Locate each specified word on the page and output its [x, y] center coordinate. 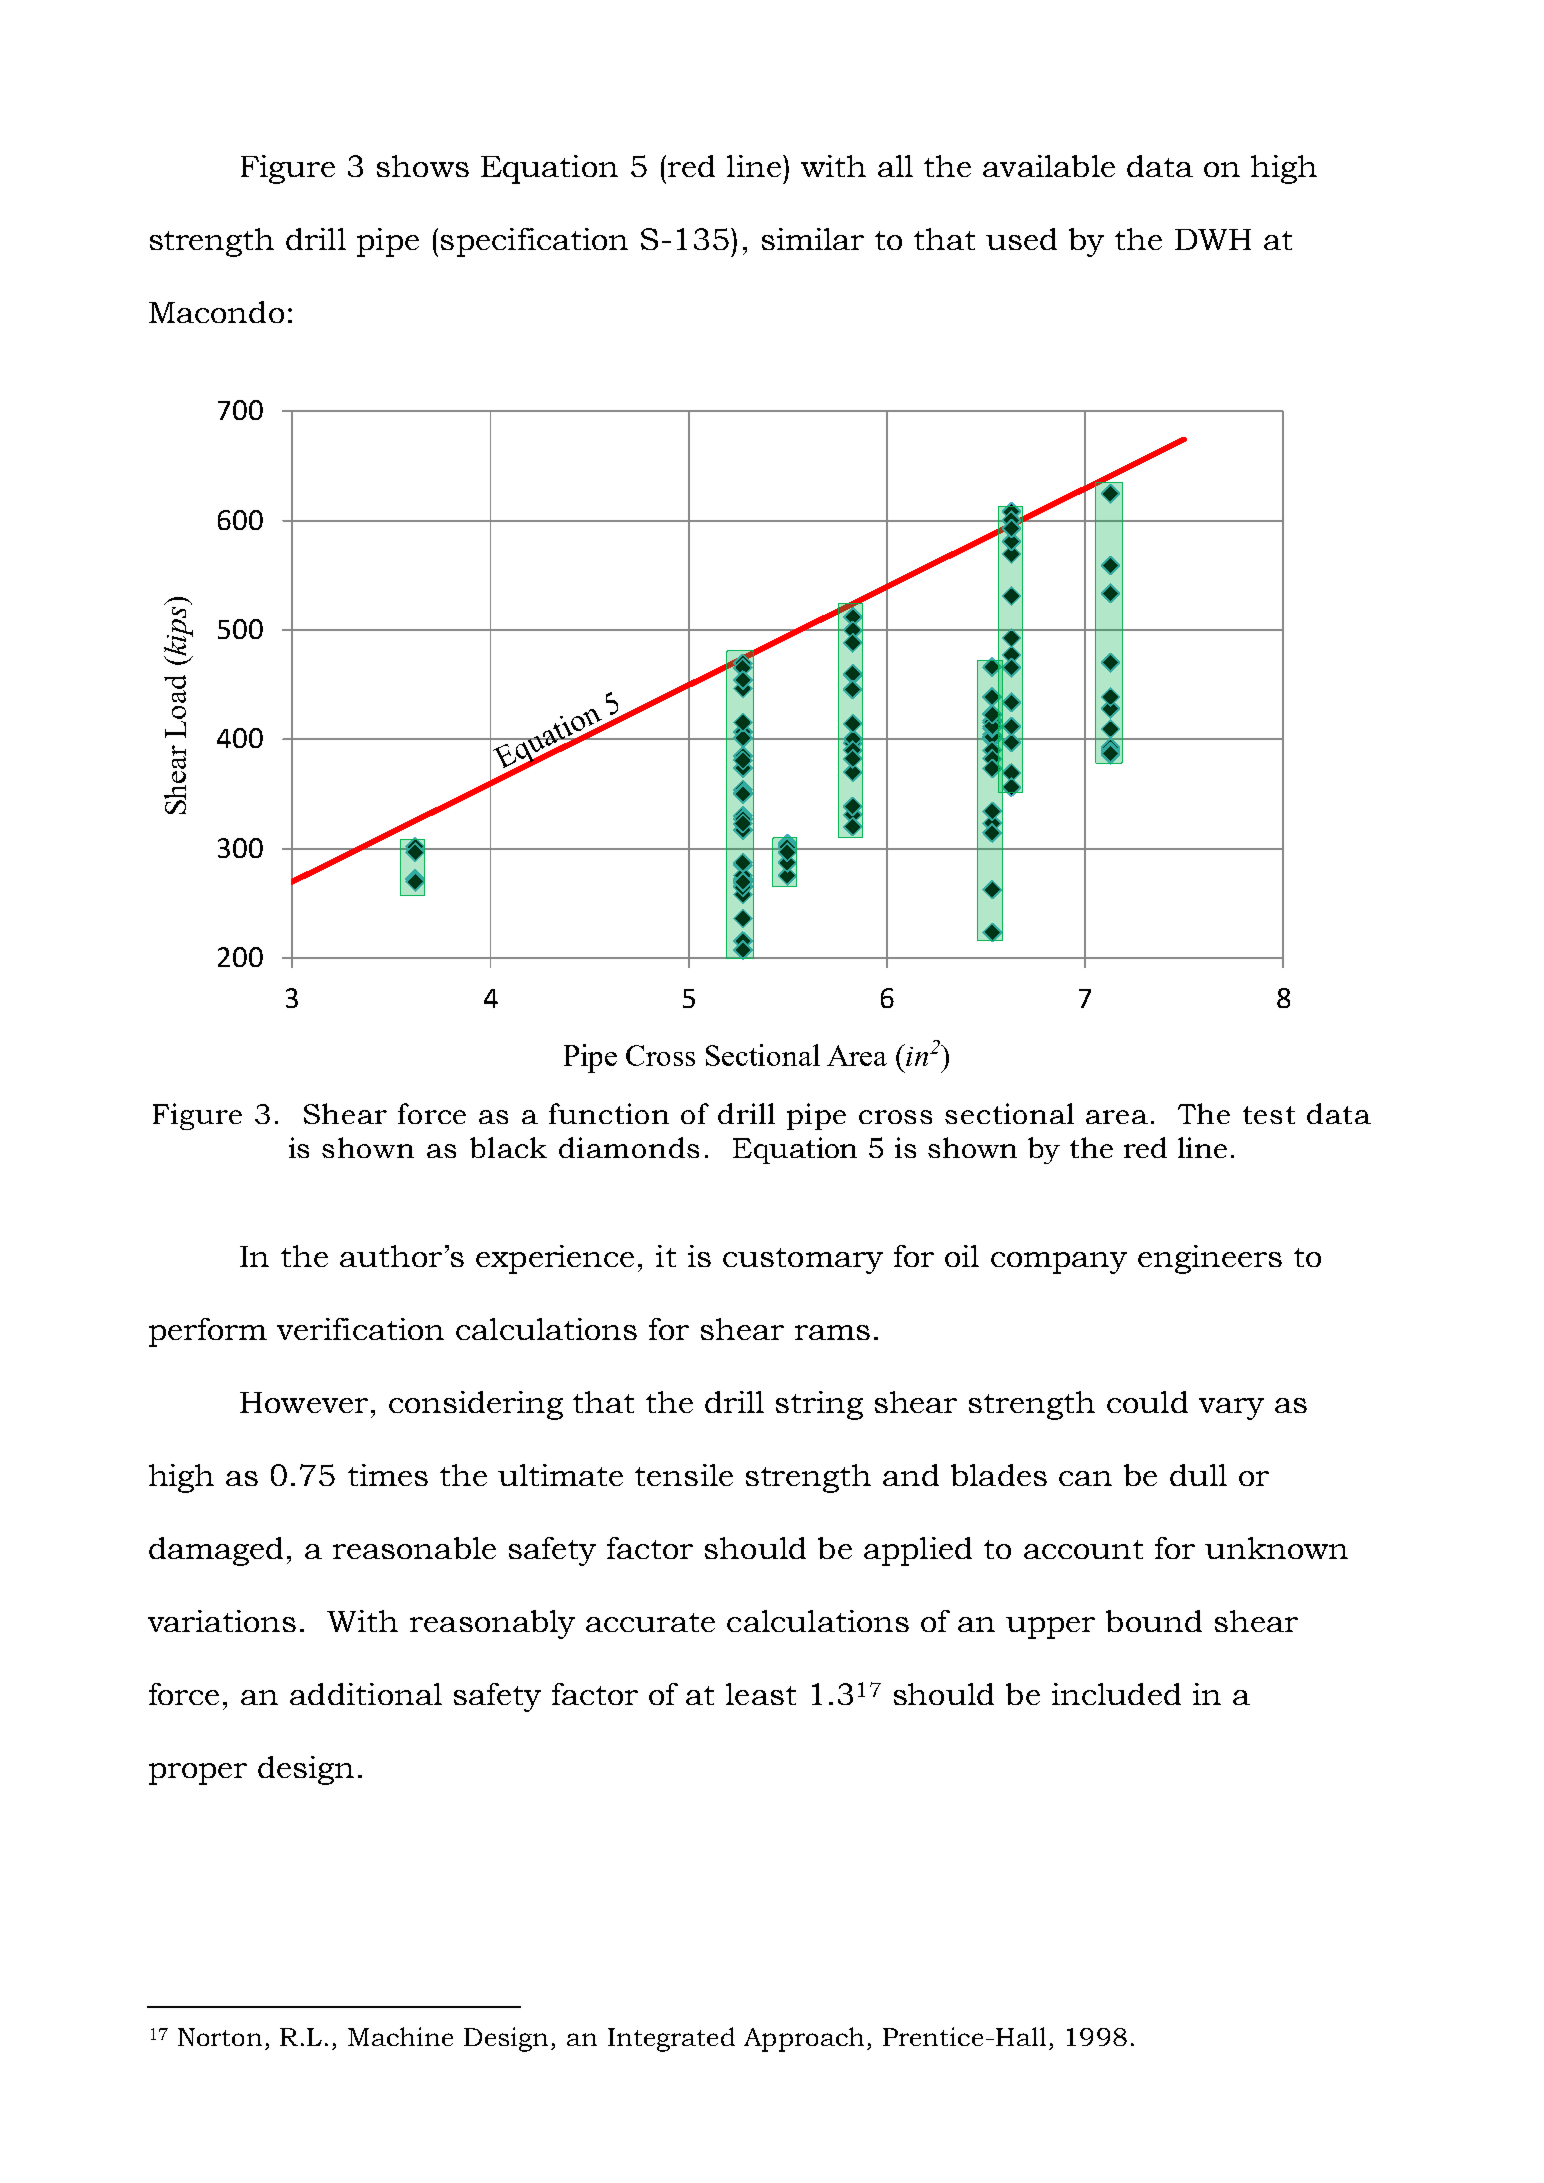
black [508, 1147]
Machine [400, 2036]
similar [813, 239]
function [609, 1113]
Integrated [671, 2039]
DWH [1213, 239]
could [1147, 1402]
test [1269, 1115]
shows [423, 166]
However [304, 1402]
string [819, 1405]
